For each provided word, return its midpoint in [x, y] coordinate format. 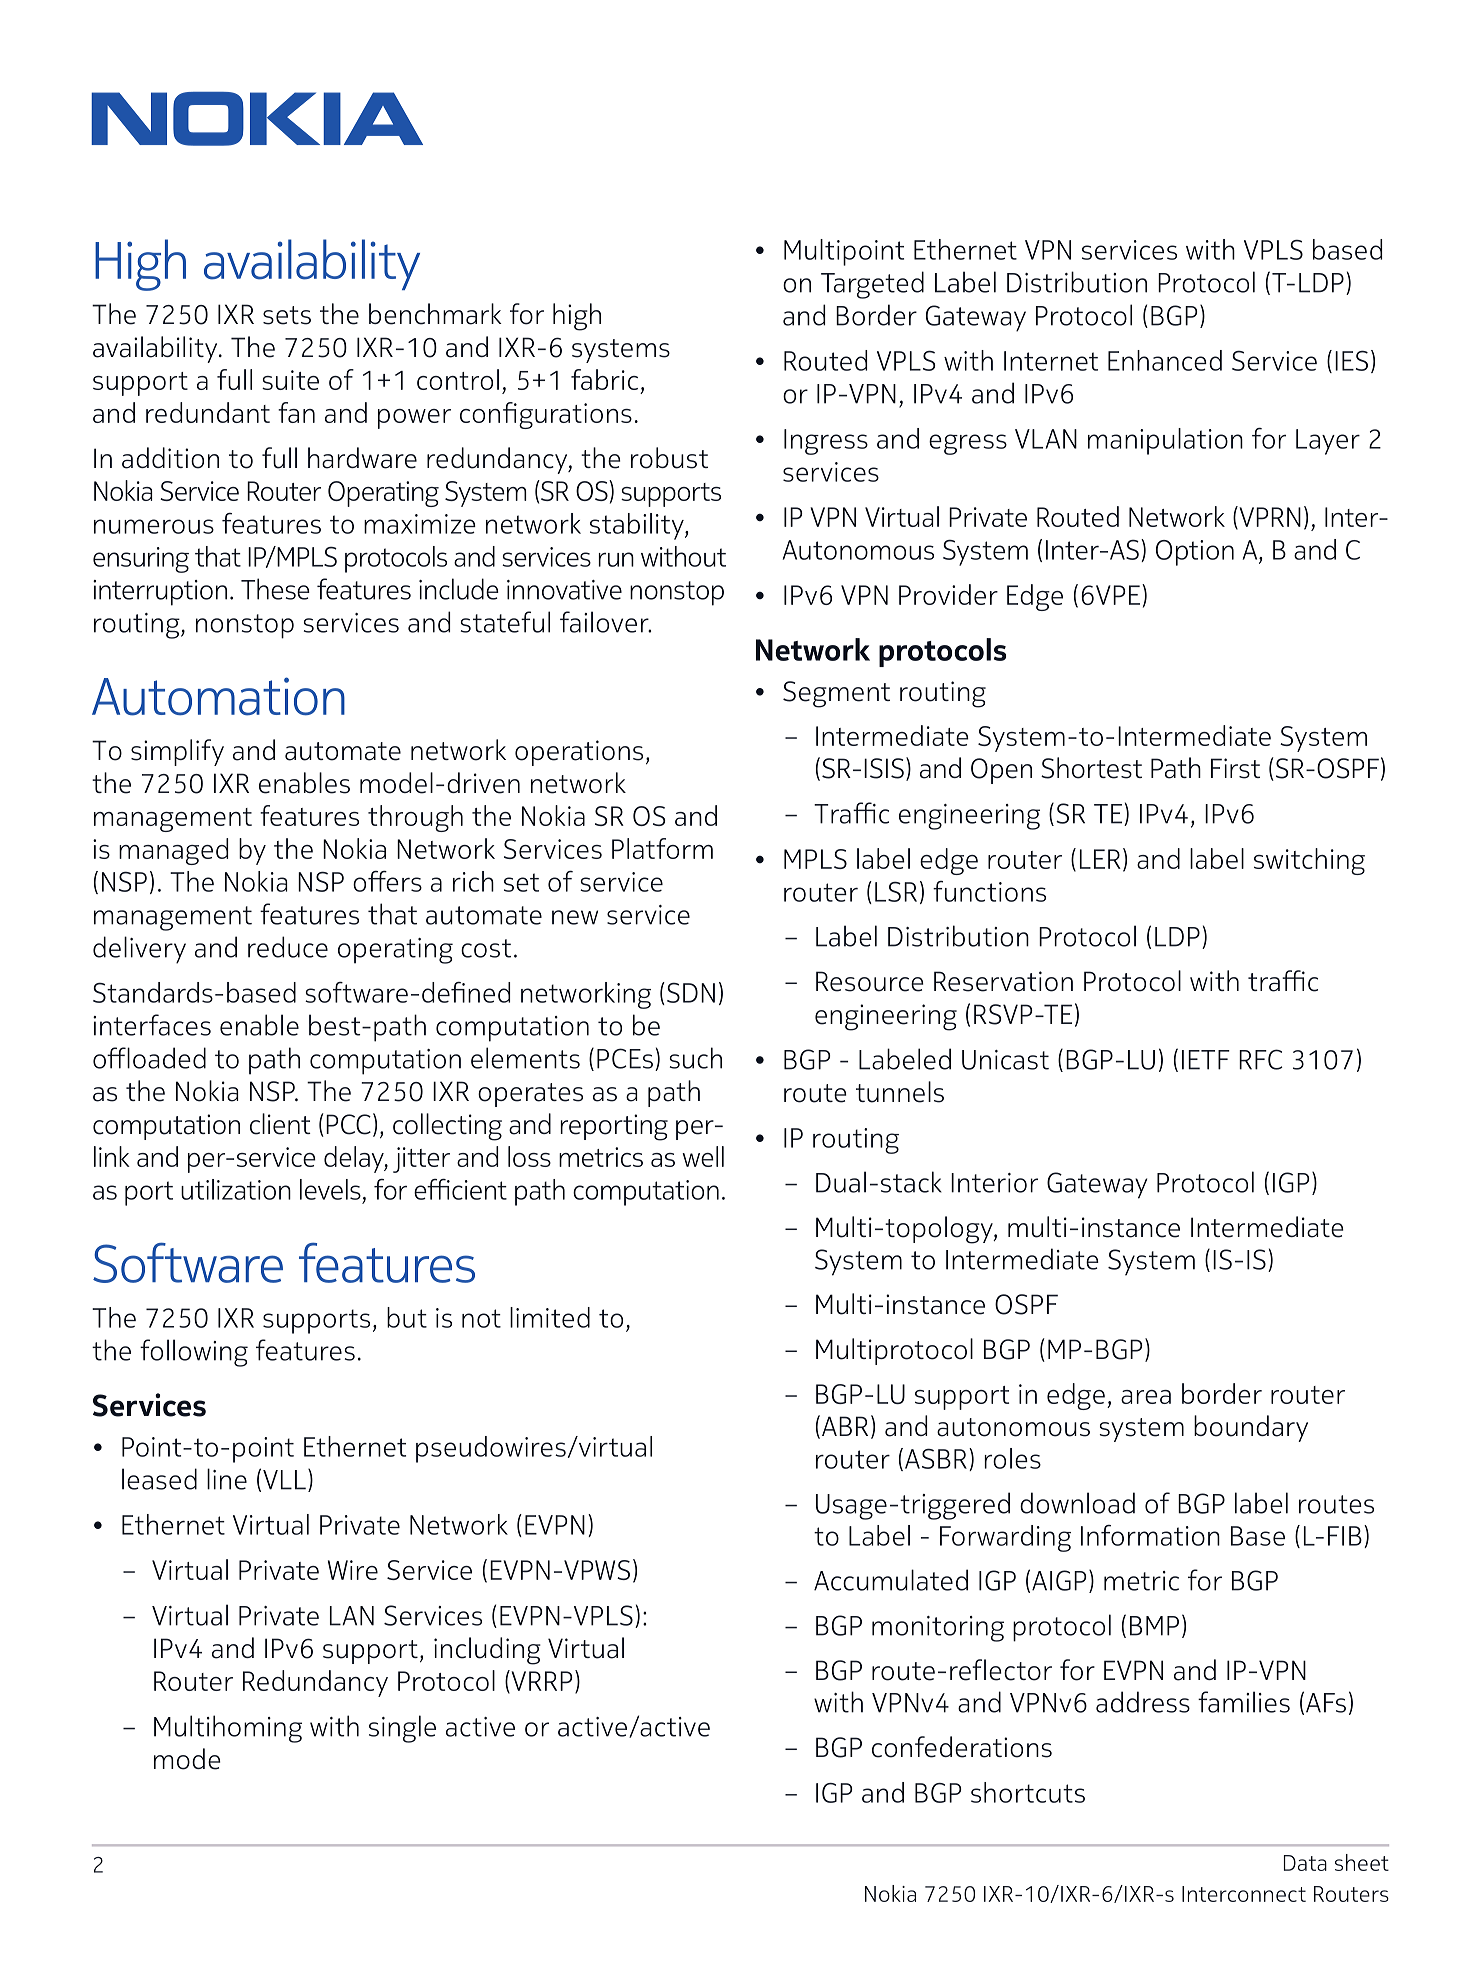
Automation [218, 696]
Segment [836, 694]
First [1235, 768]
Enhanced [1165, 360]
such [696, 1058]
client [280, 1124]
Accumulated [891, 1580]
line [227, 1479]
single [402, 1729]
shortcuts [1028, 1792]
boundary [1251, 1428]
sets [287, 315]
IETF [1206, 1060]
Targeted [872, 285]
